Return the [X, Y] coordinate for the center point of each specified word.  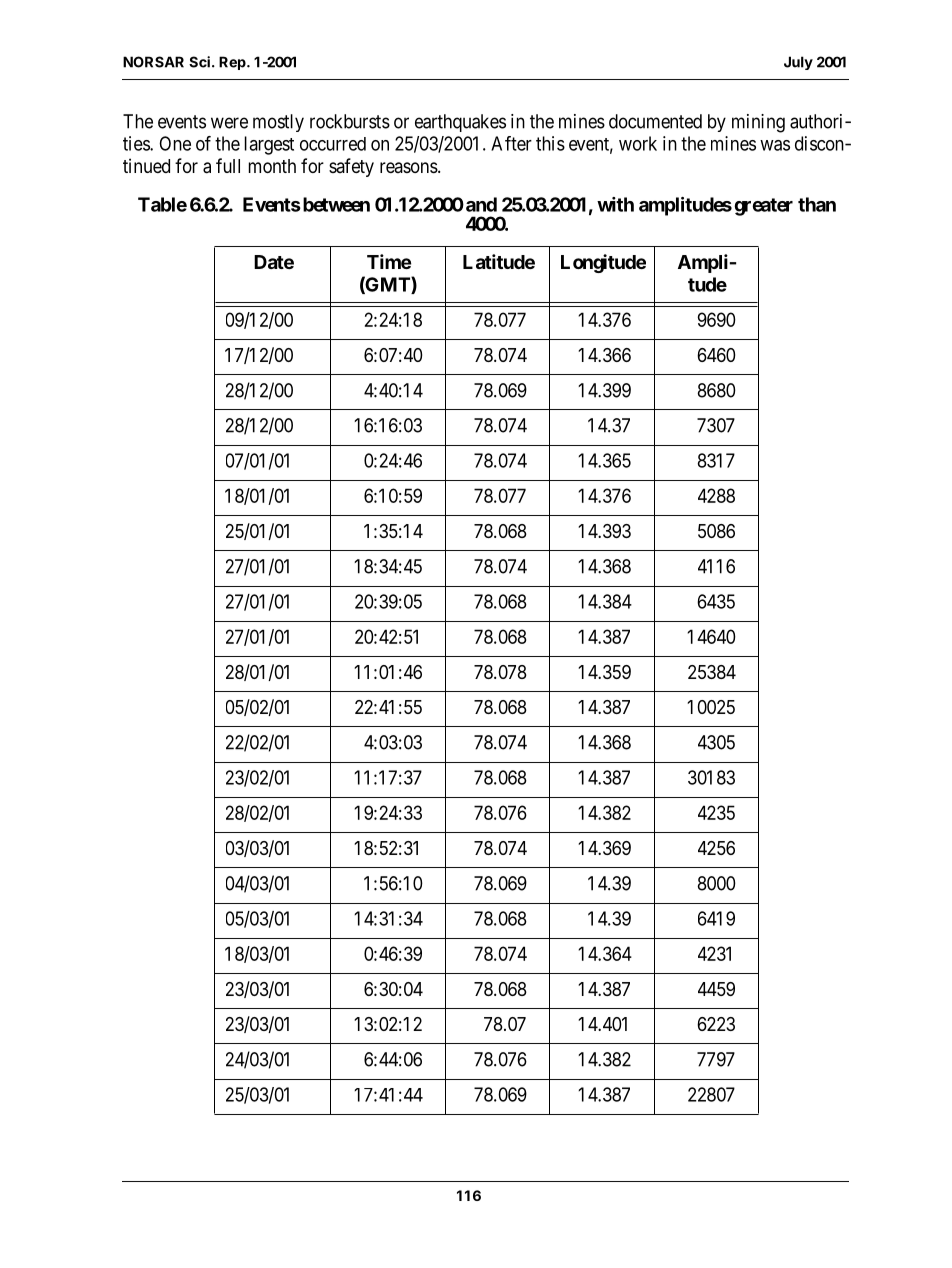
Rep [233, 63]
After [511, 143]
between [335, 204]
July [798, 63]
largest [269, 145]
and [481, 204]
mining [758, 123]
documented [655, 121]
